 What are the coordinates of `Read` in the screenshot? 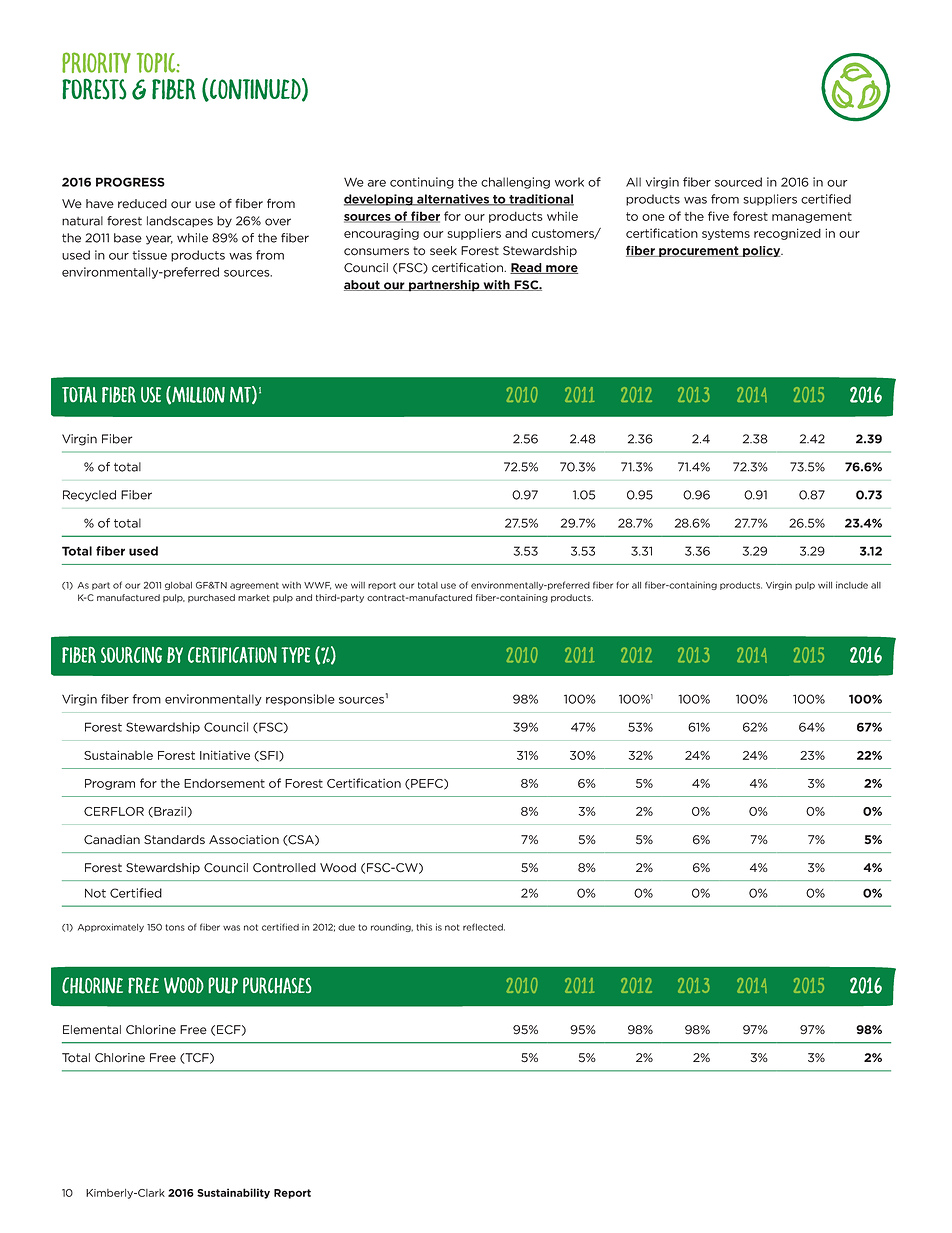 It's located at (527, 268).
